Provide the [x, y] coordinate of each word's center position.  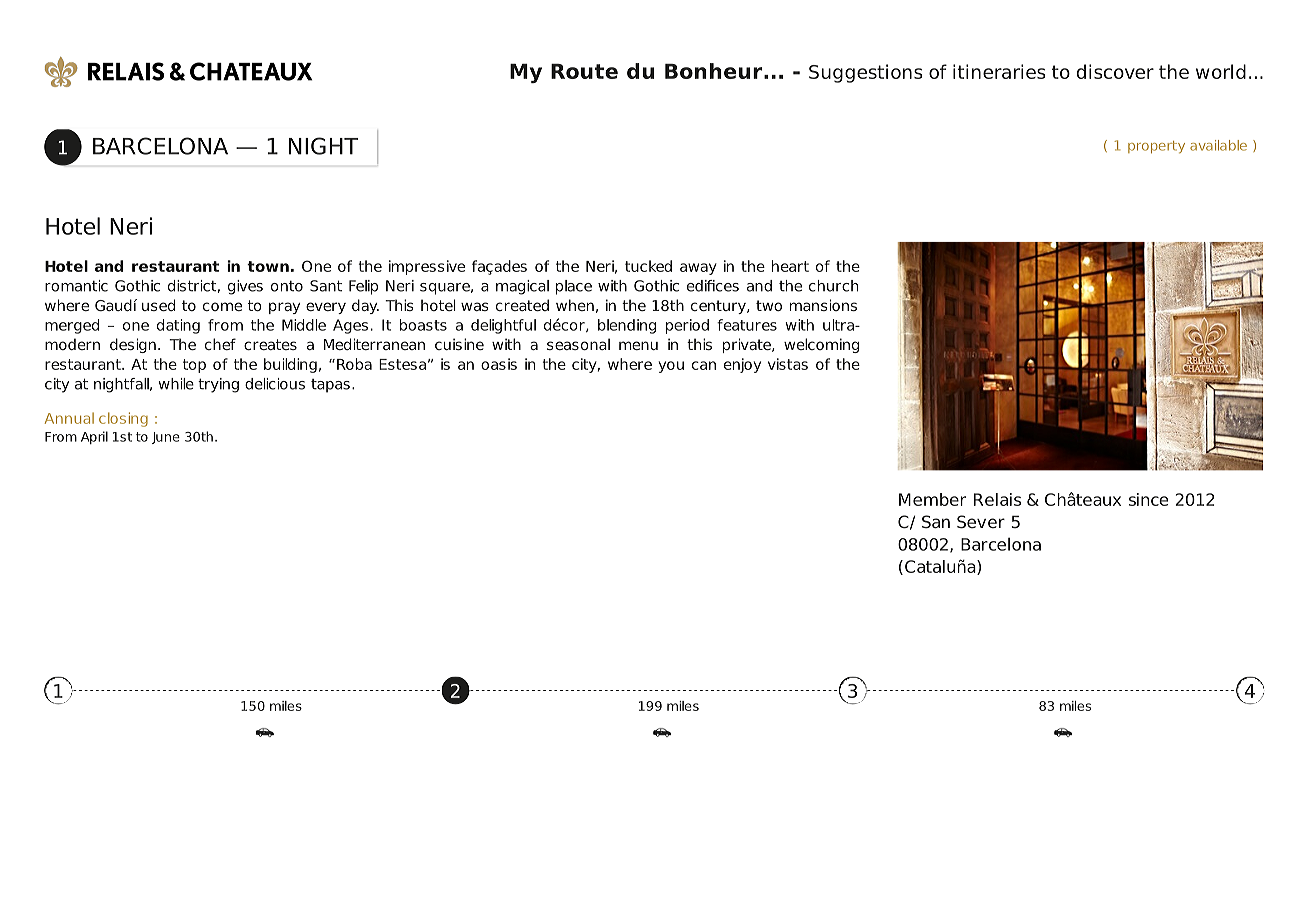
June [166, 438]
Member [932, 499]
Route [584, 71]
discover [1115, 71]
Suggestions [866, 73]
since [1148, 499]
